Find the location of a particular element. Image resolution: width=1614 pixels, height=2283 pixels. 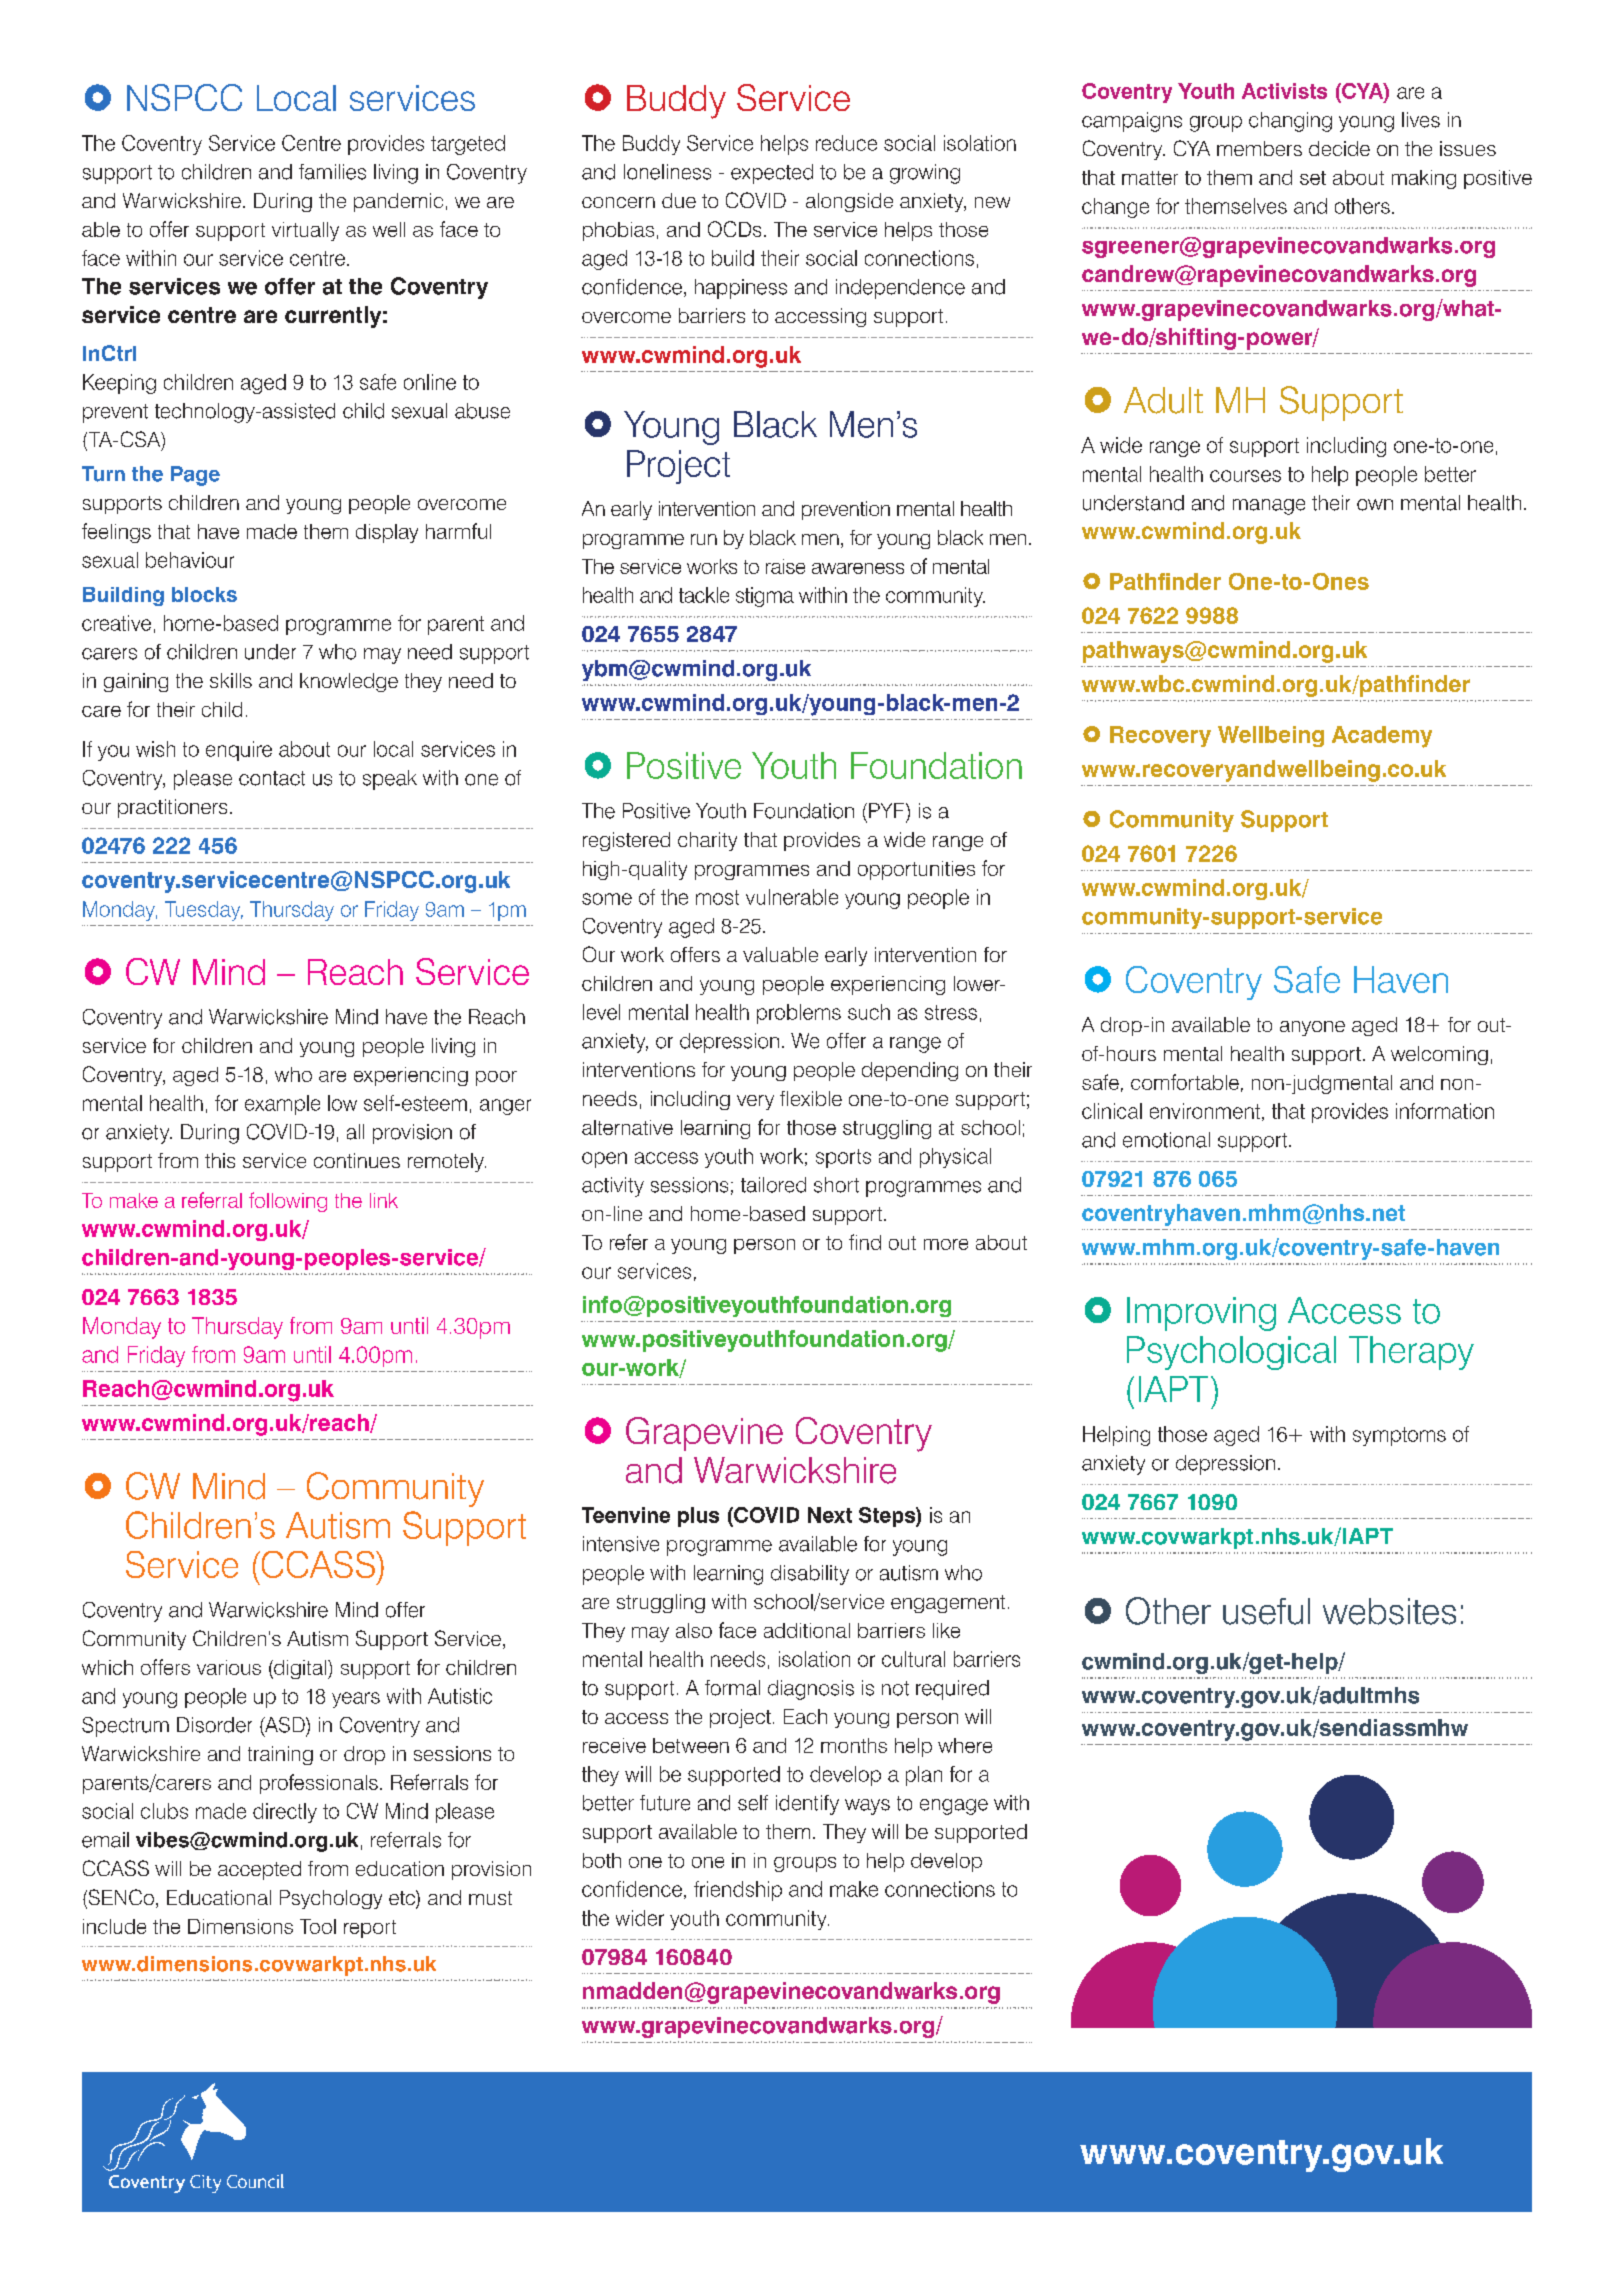

manage is located at coordinates (1269, 507).
